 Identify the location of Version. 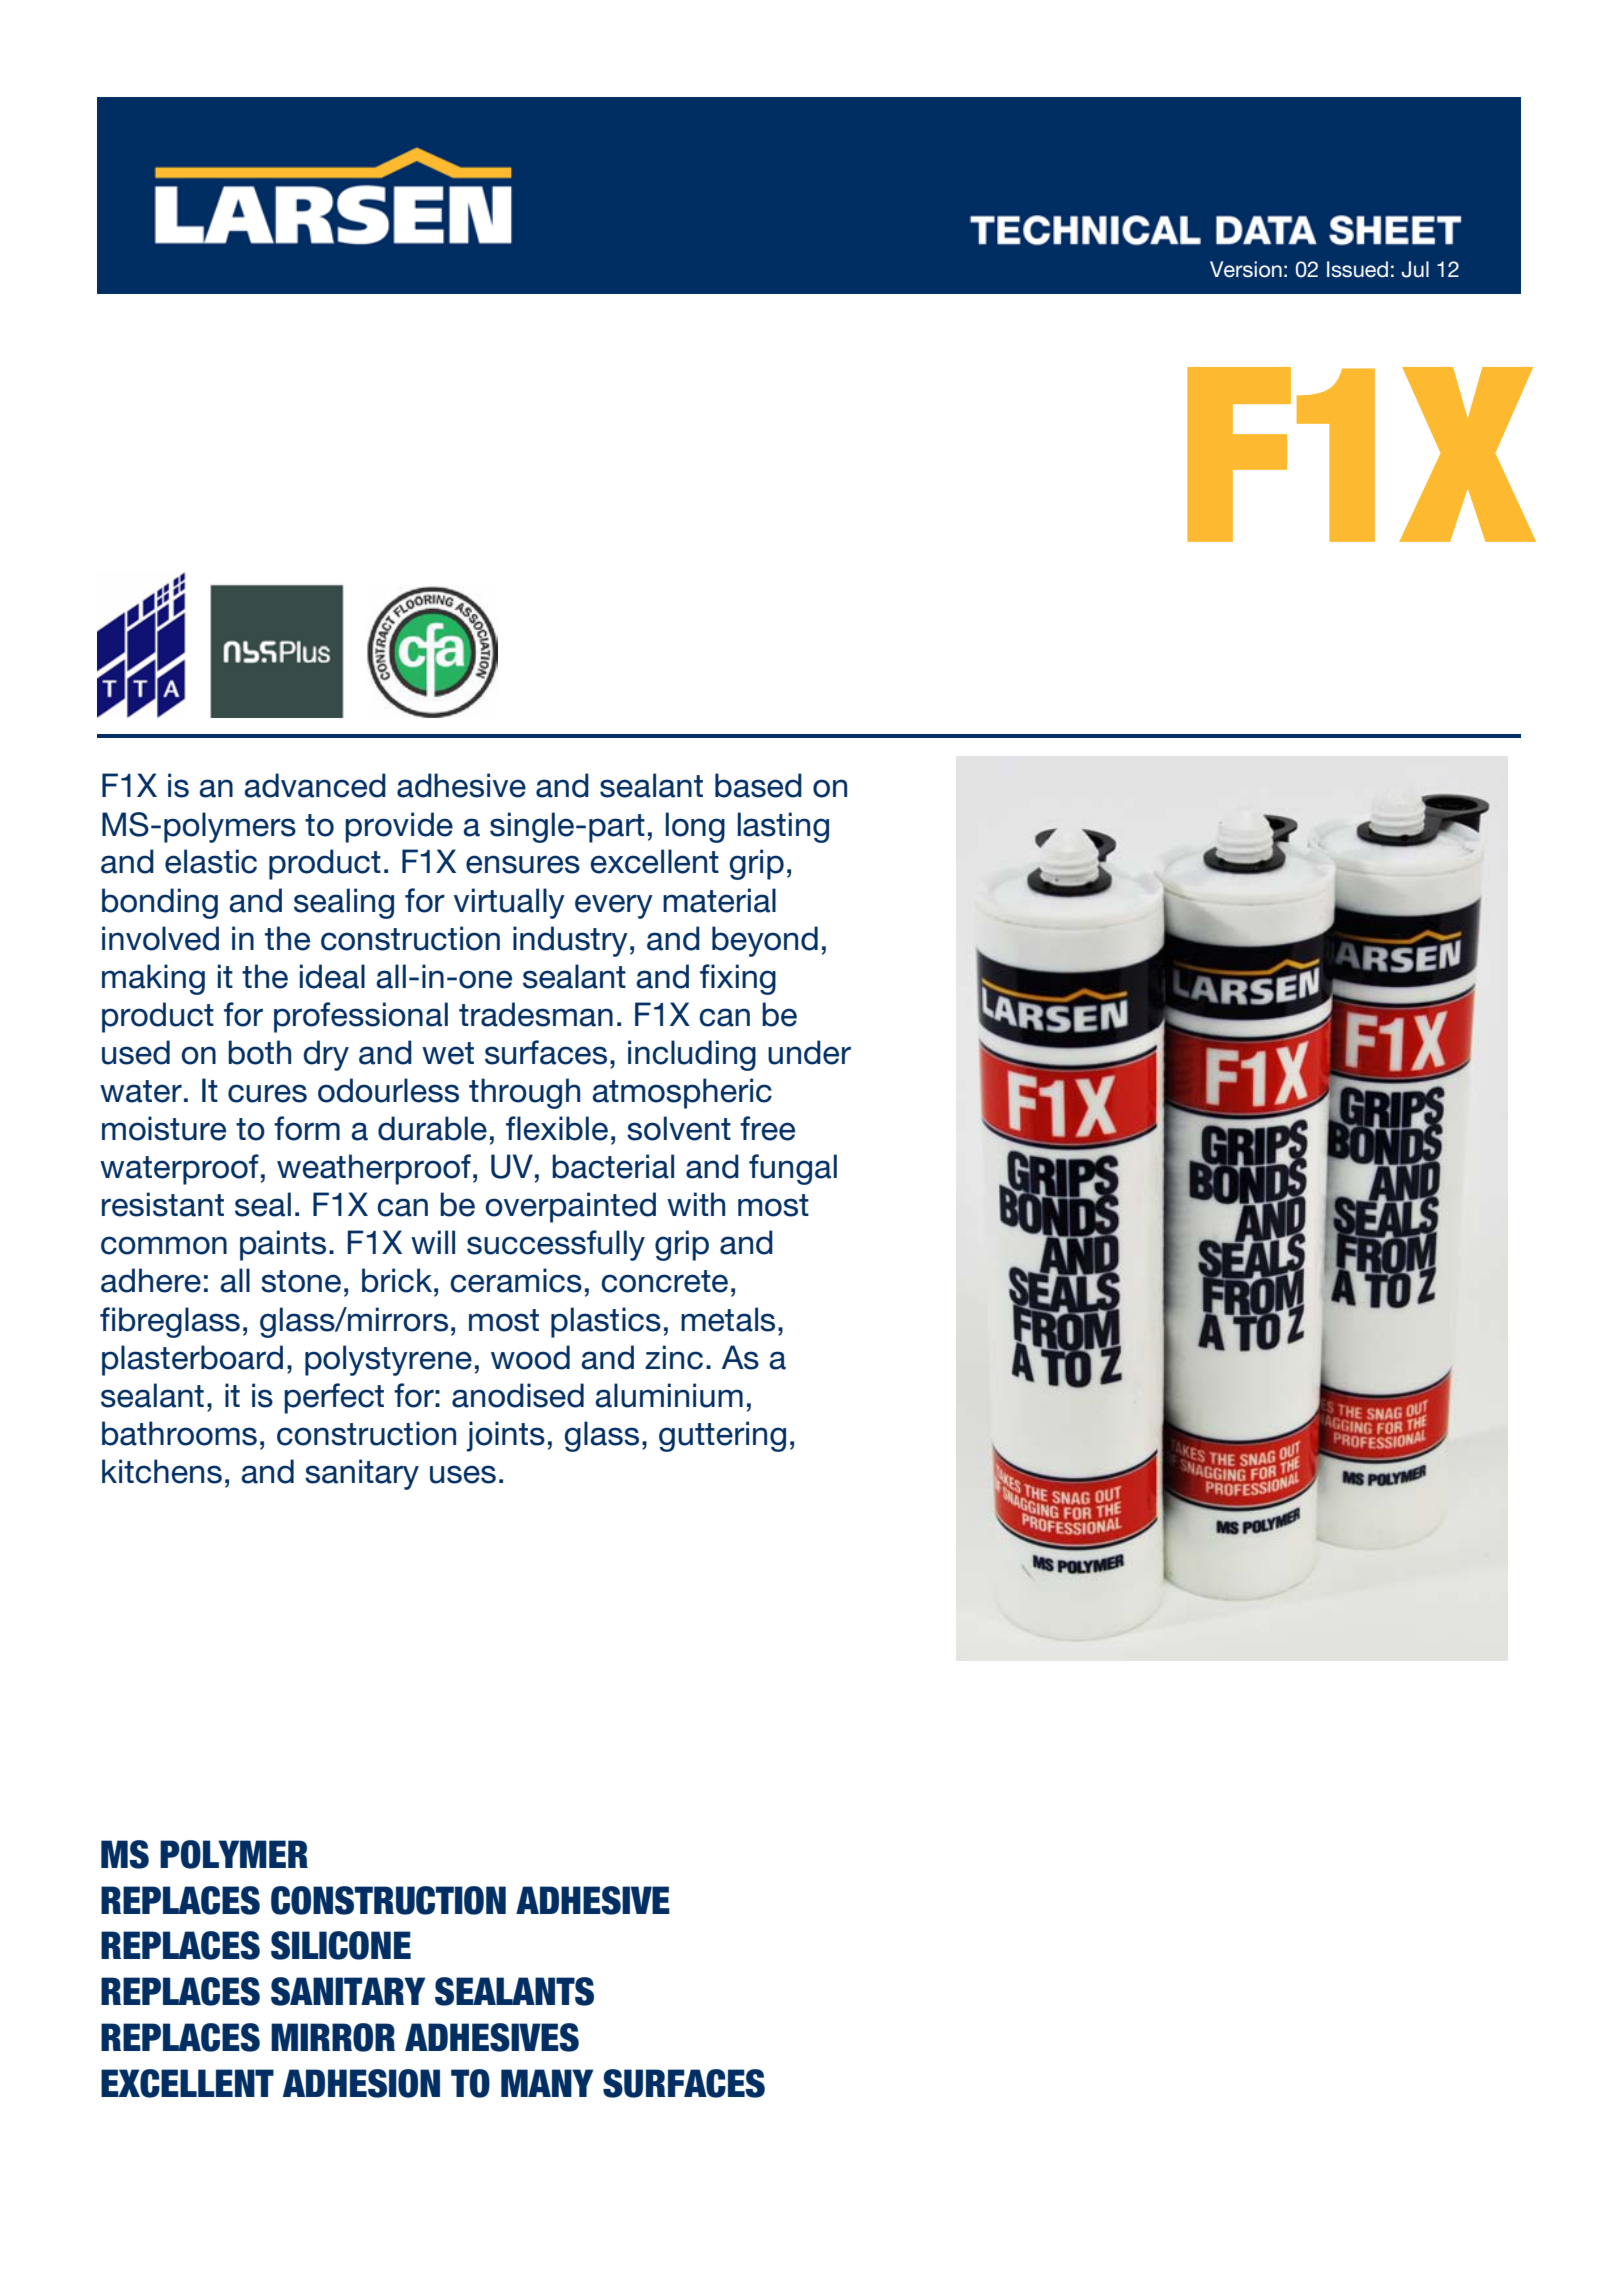
(1246, 269).
